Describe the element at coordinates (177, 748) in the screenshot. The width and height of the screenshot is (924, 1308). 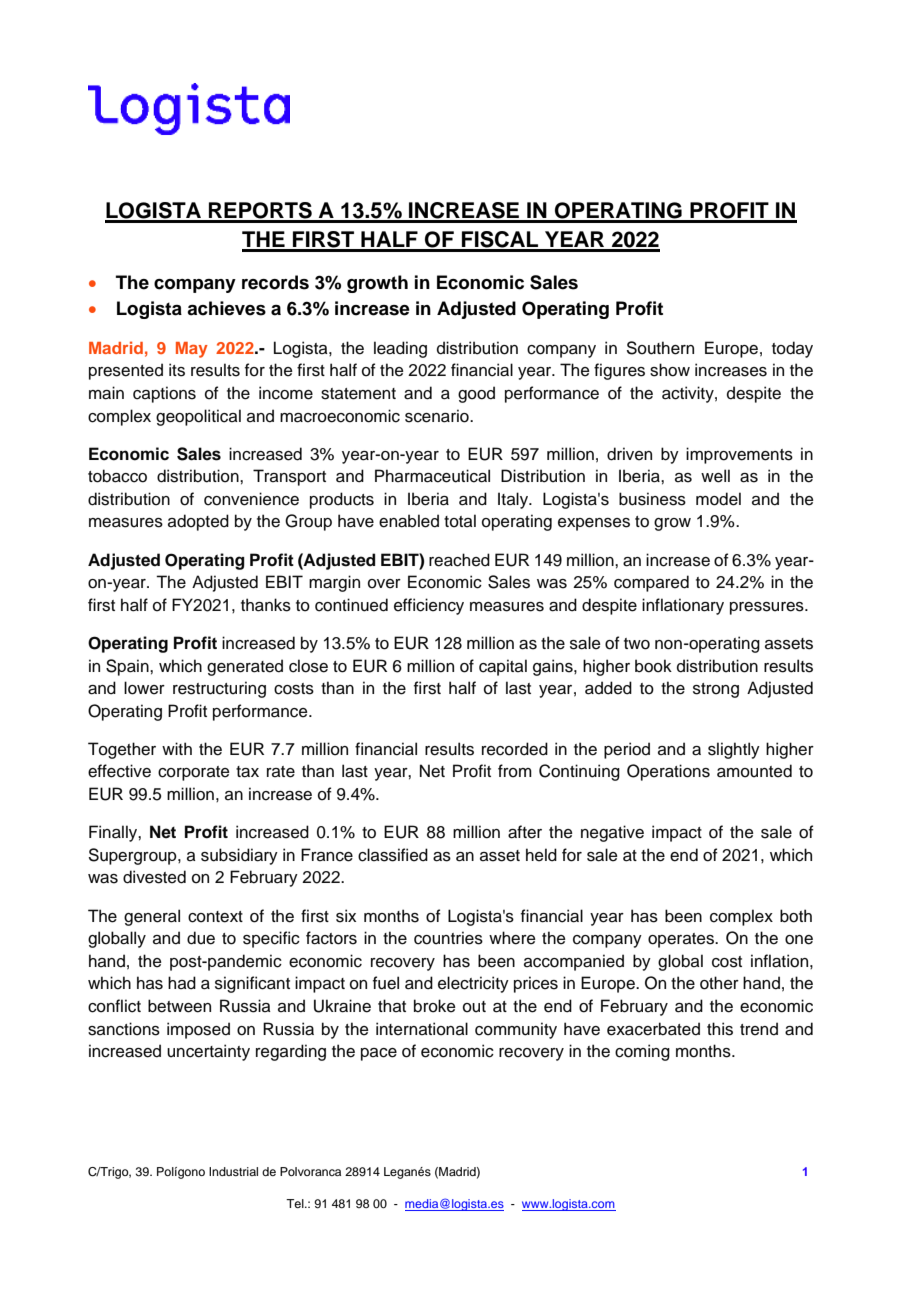
I see `with` at that location.
